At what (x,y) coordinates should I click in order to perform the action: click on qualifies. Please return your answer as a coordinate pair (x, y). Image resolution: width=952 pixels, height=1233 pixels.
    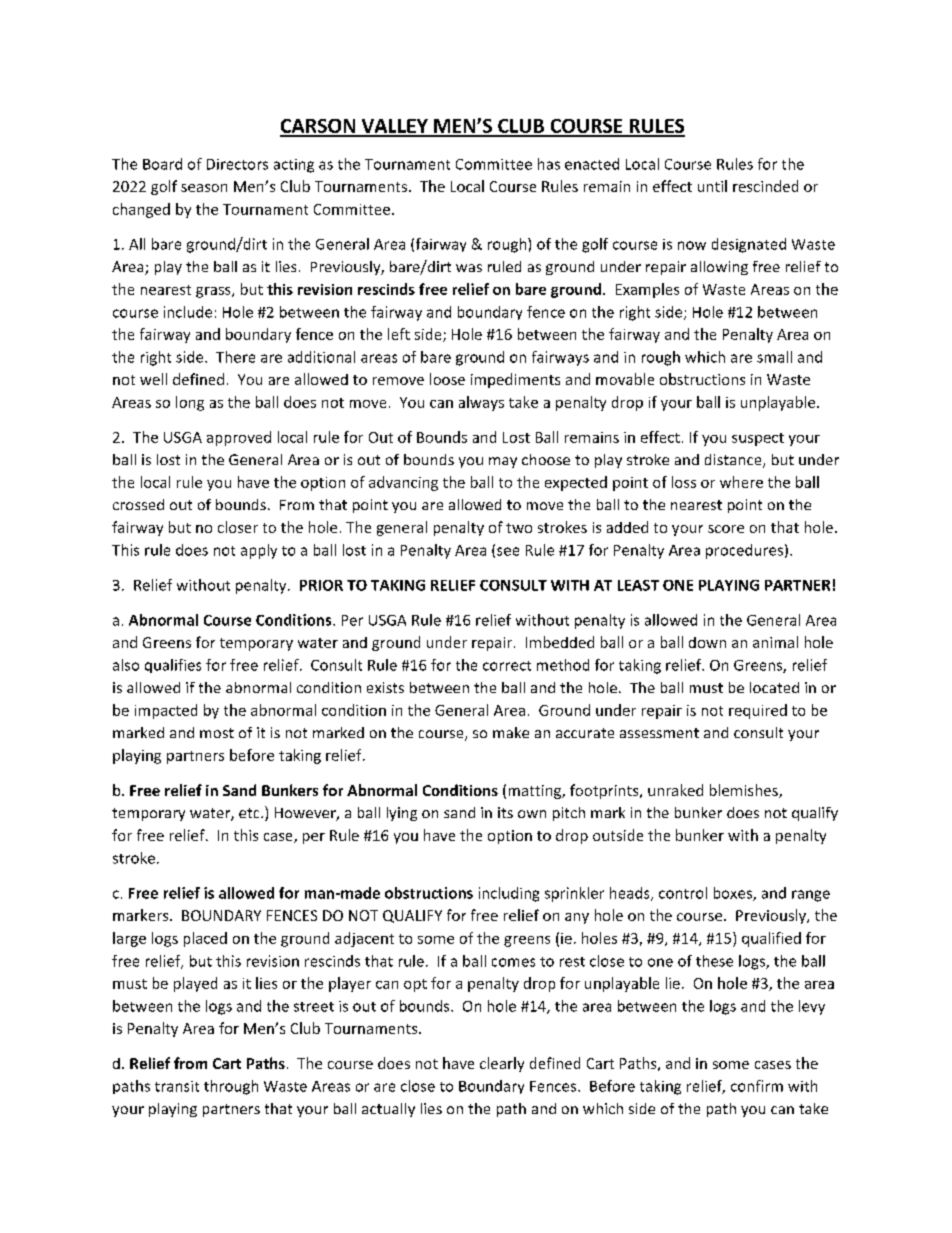
    Looking at the image, I should click on (173, 666).
